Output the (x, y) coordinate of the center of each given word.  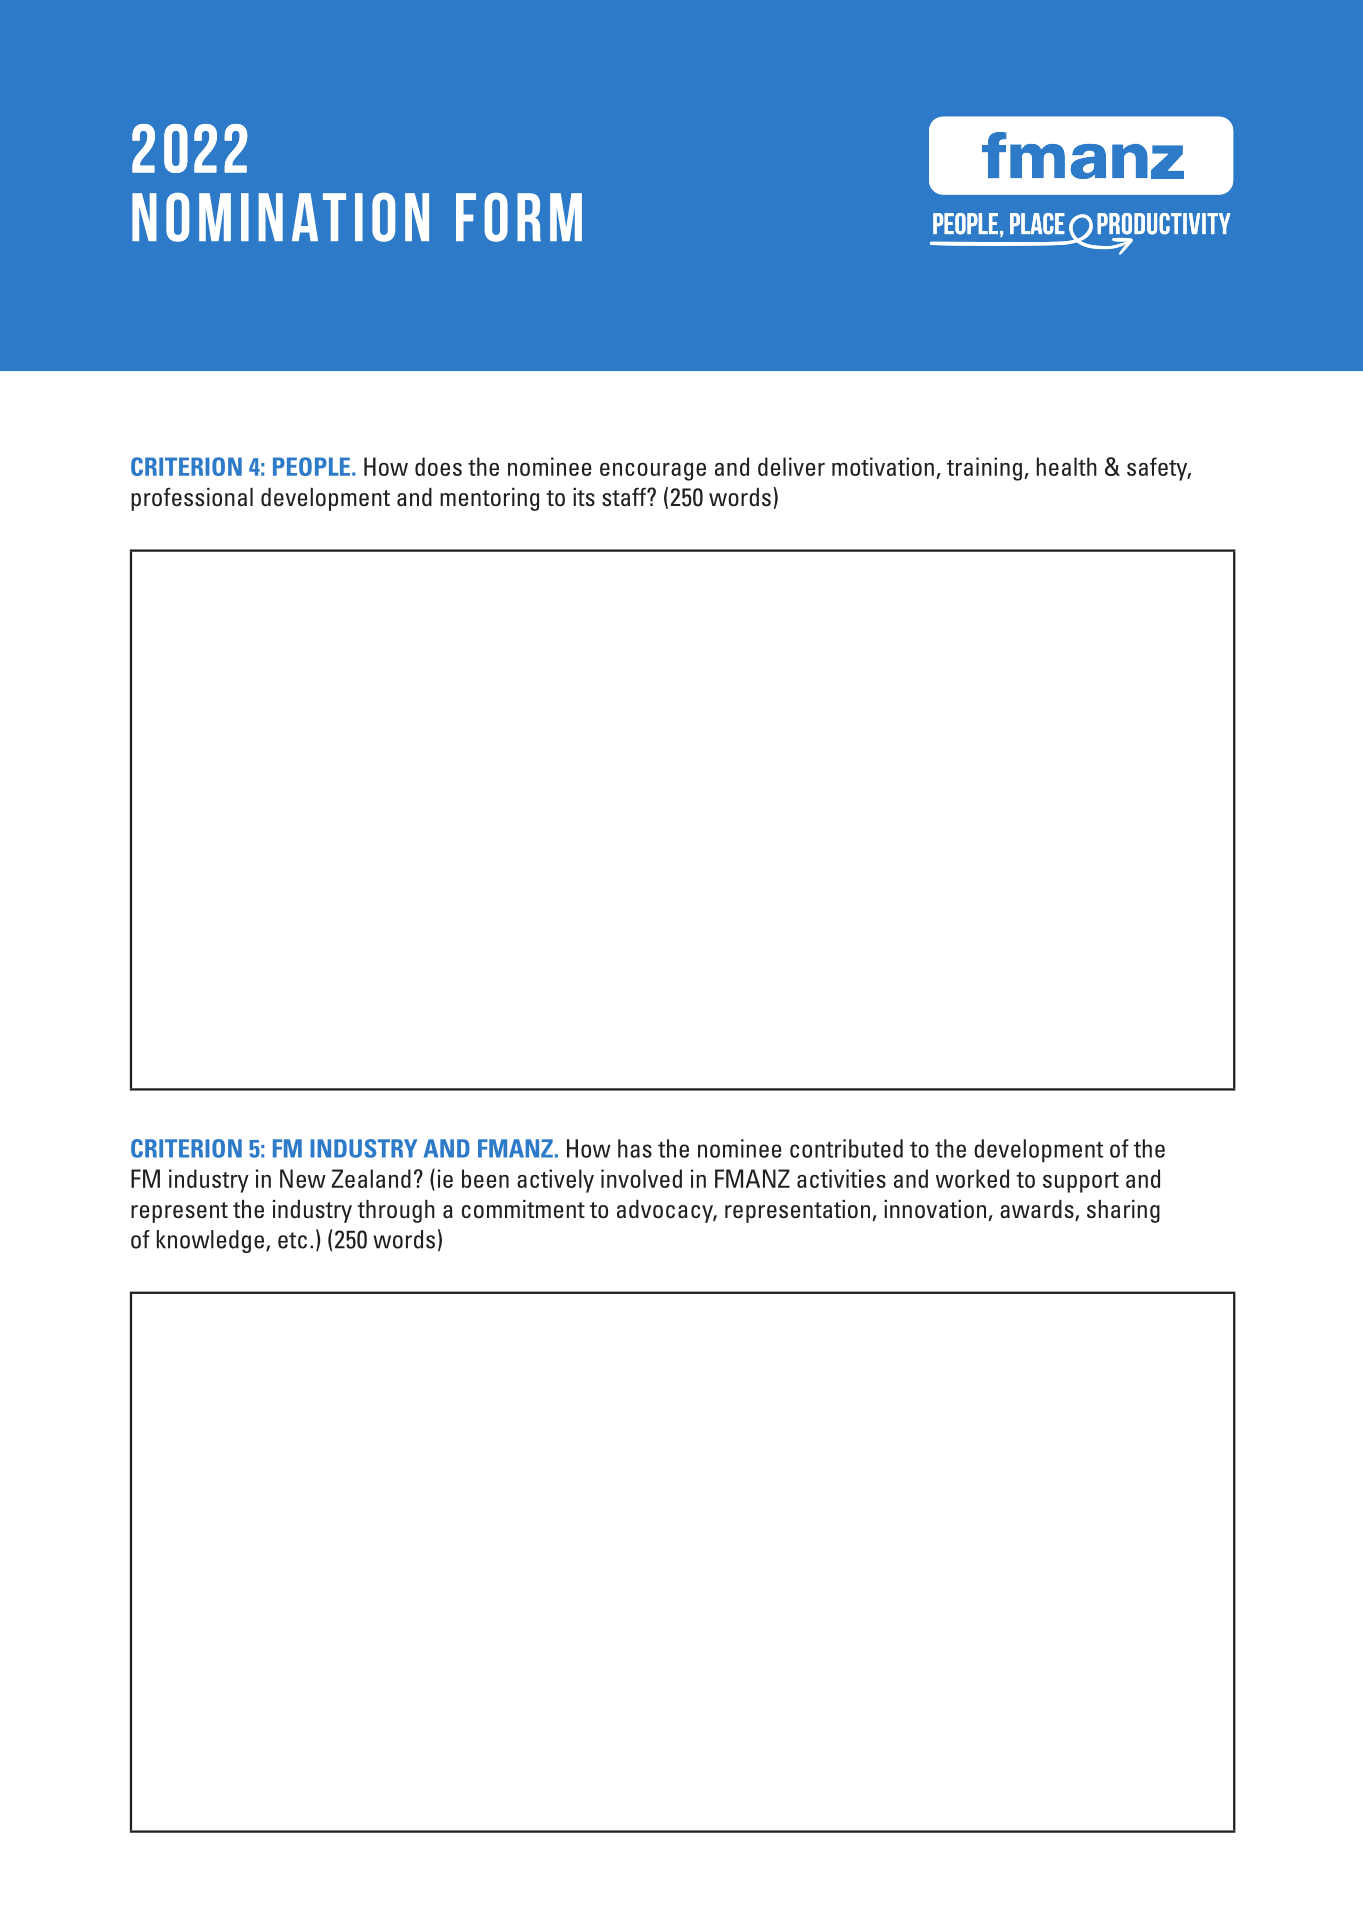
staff (625, 496)
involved (641, 1178)
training (984, 469)
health (1067, 466)
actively (555, 1181)
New (303, 1178)
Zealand (371, 1178)
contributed (846, 1148)
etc (292, 1240)
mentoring (489, 499)
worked (972, 1178)
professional (192, 499)
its (584, 497)
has (635, 1148)
